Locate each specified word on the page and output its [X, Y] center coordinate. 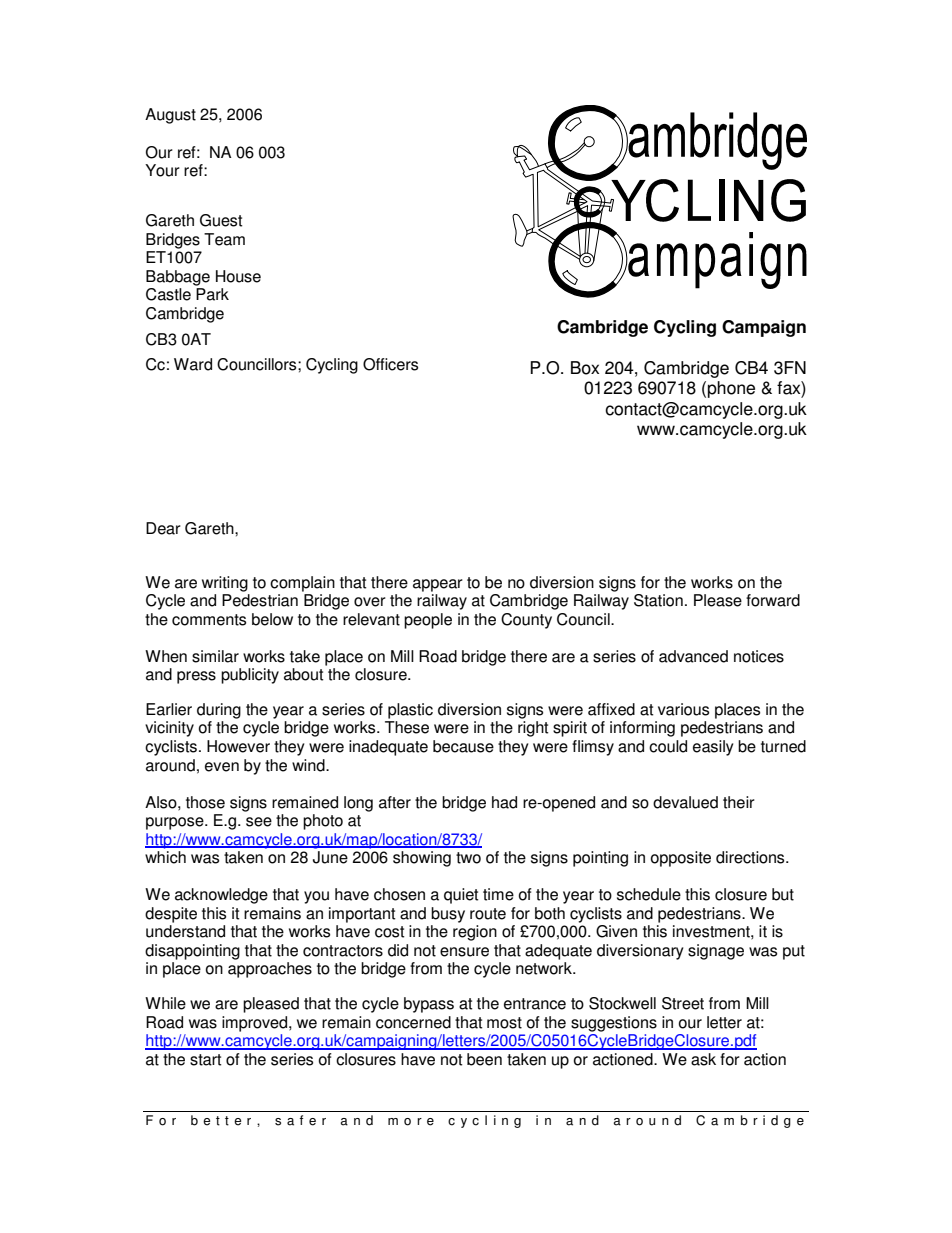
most [504, 1023]
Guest [221, 220]
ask [703, 1059]
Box [585, 368]
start [206, 1060]
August [170, 116]
